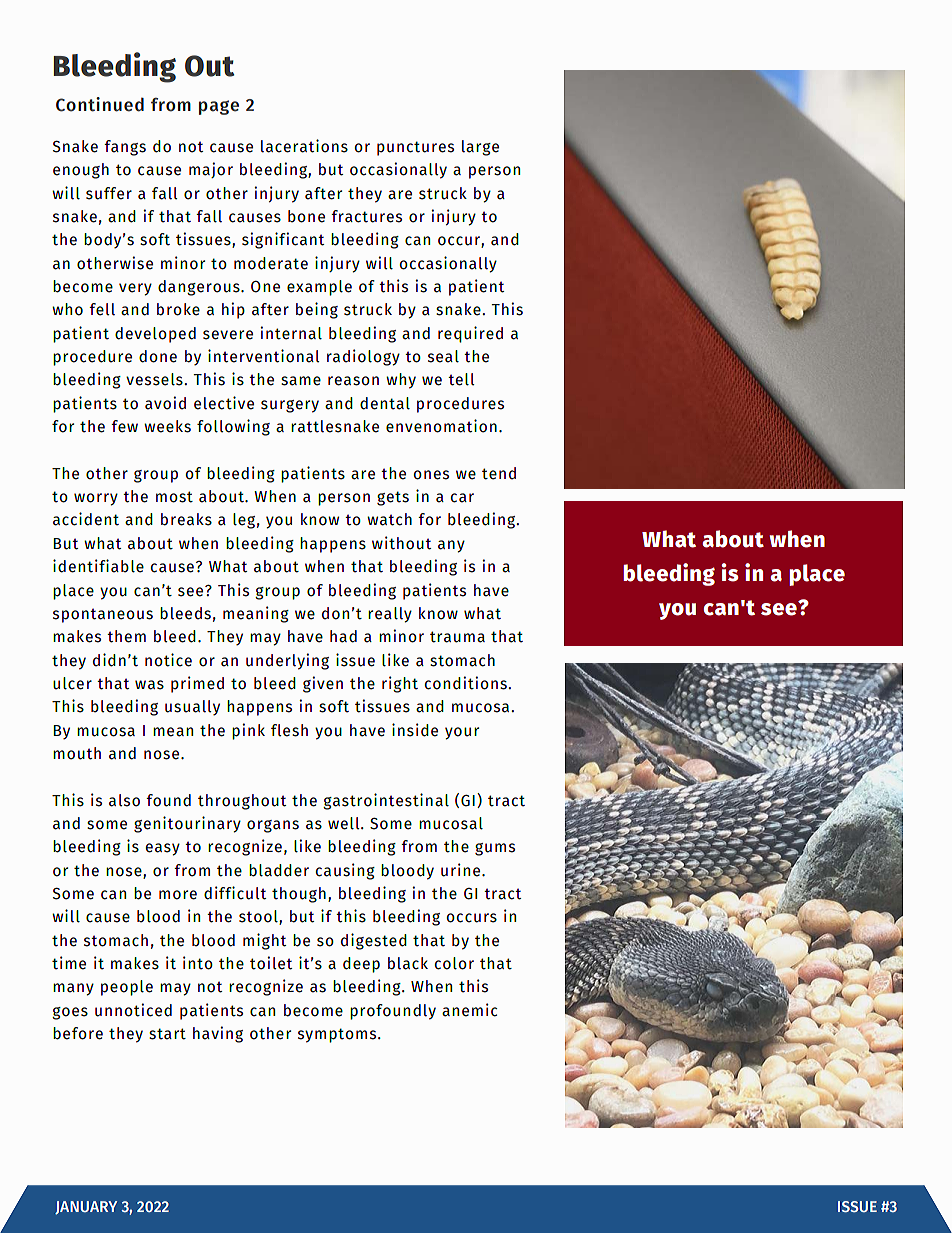  I want to click on lacerations, so click(304, 146).
